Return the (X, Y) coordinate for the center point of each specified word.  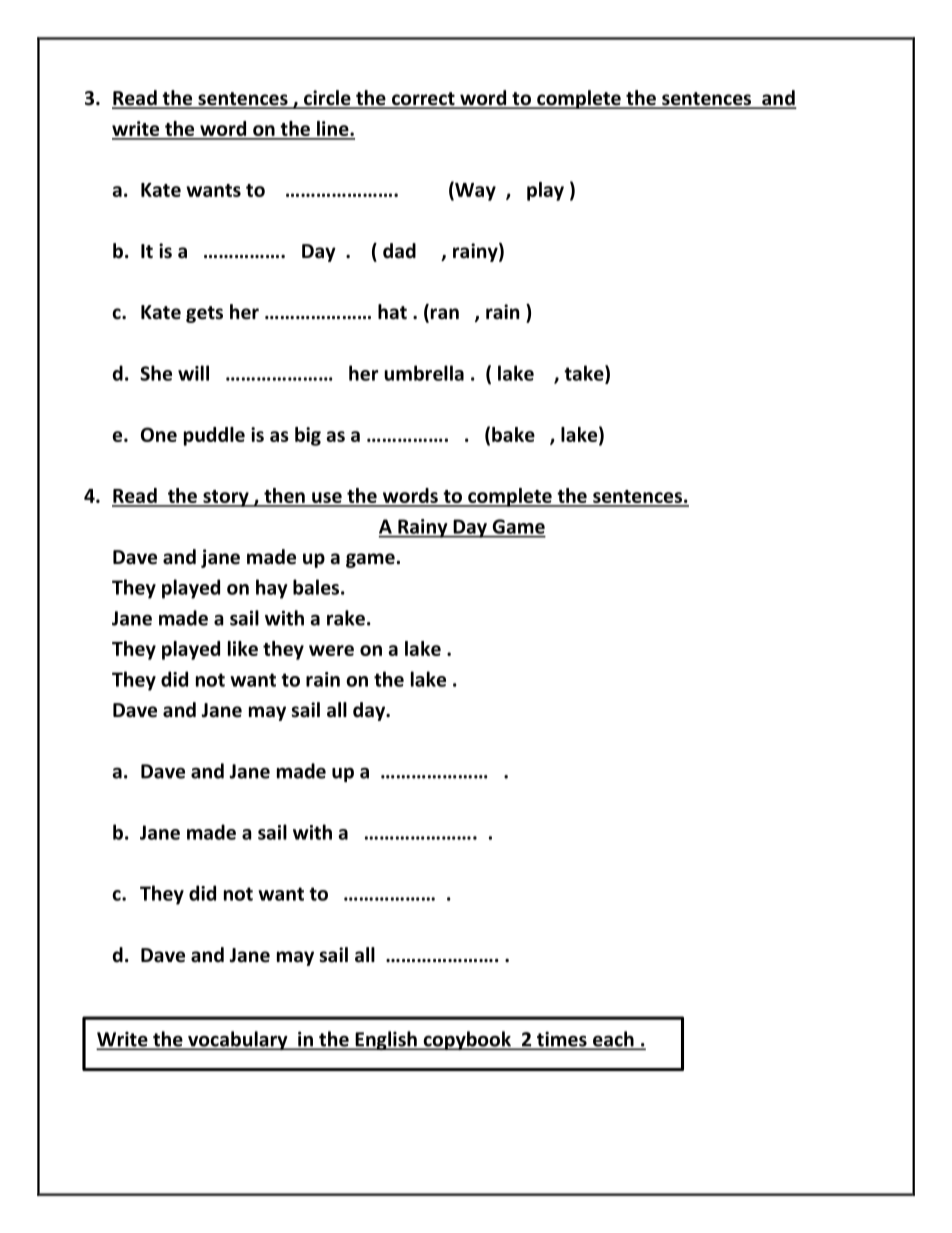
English (386, 1041)
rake (346, 618)
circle (327, 99)
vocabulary (238, 1040)
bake (513, 434)
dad (399, 251)
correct (423, 100)
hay (272, 589)
